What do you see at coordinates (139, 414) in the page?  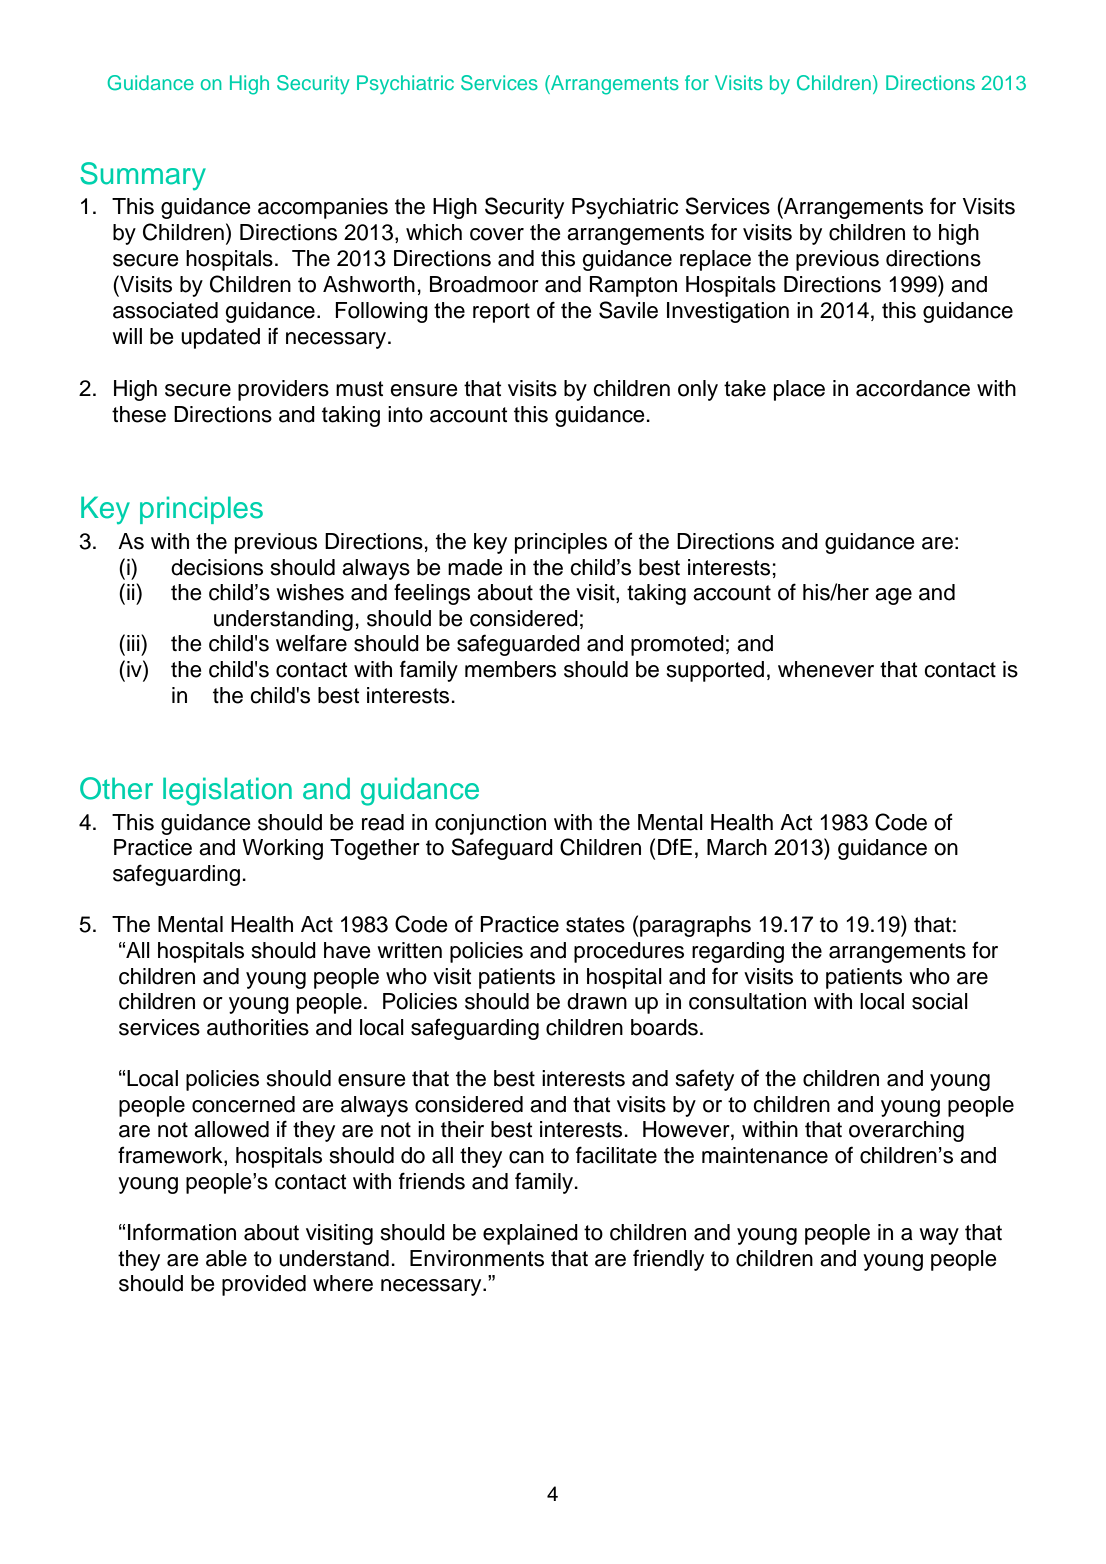 I see `these` at bounding box center [139, 414].
